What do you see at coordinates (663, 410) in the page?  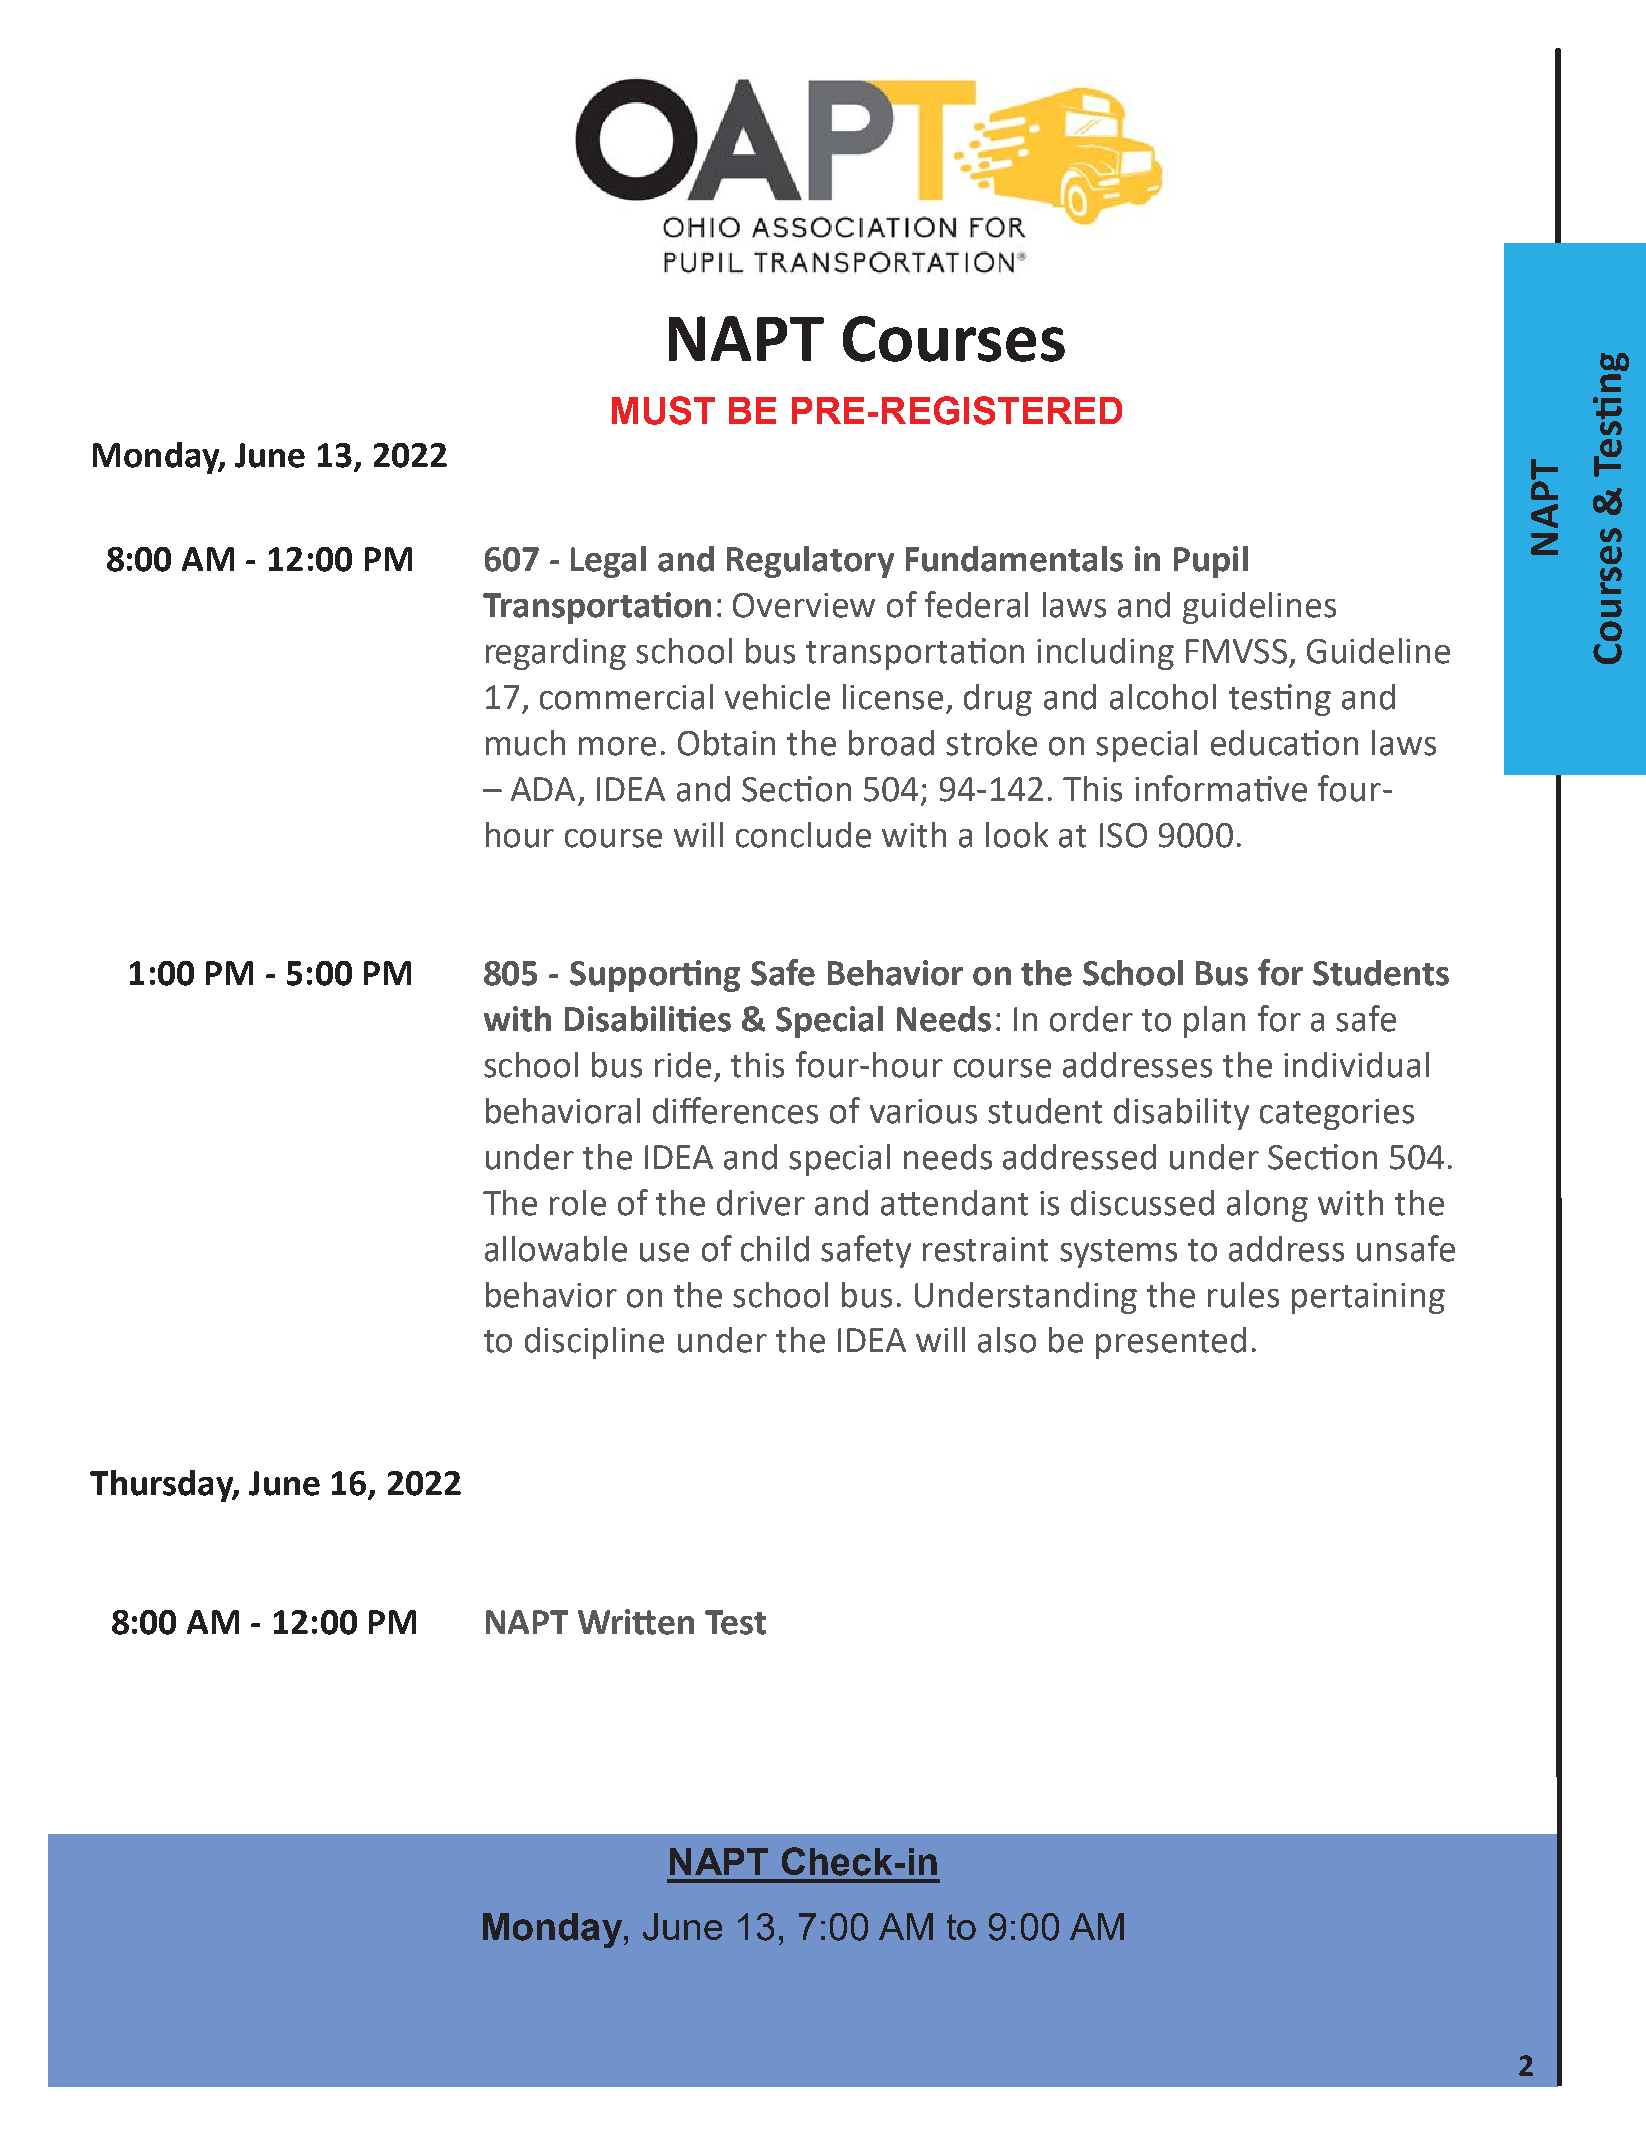 I see `MUST` at bounding box center [663, 410].
